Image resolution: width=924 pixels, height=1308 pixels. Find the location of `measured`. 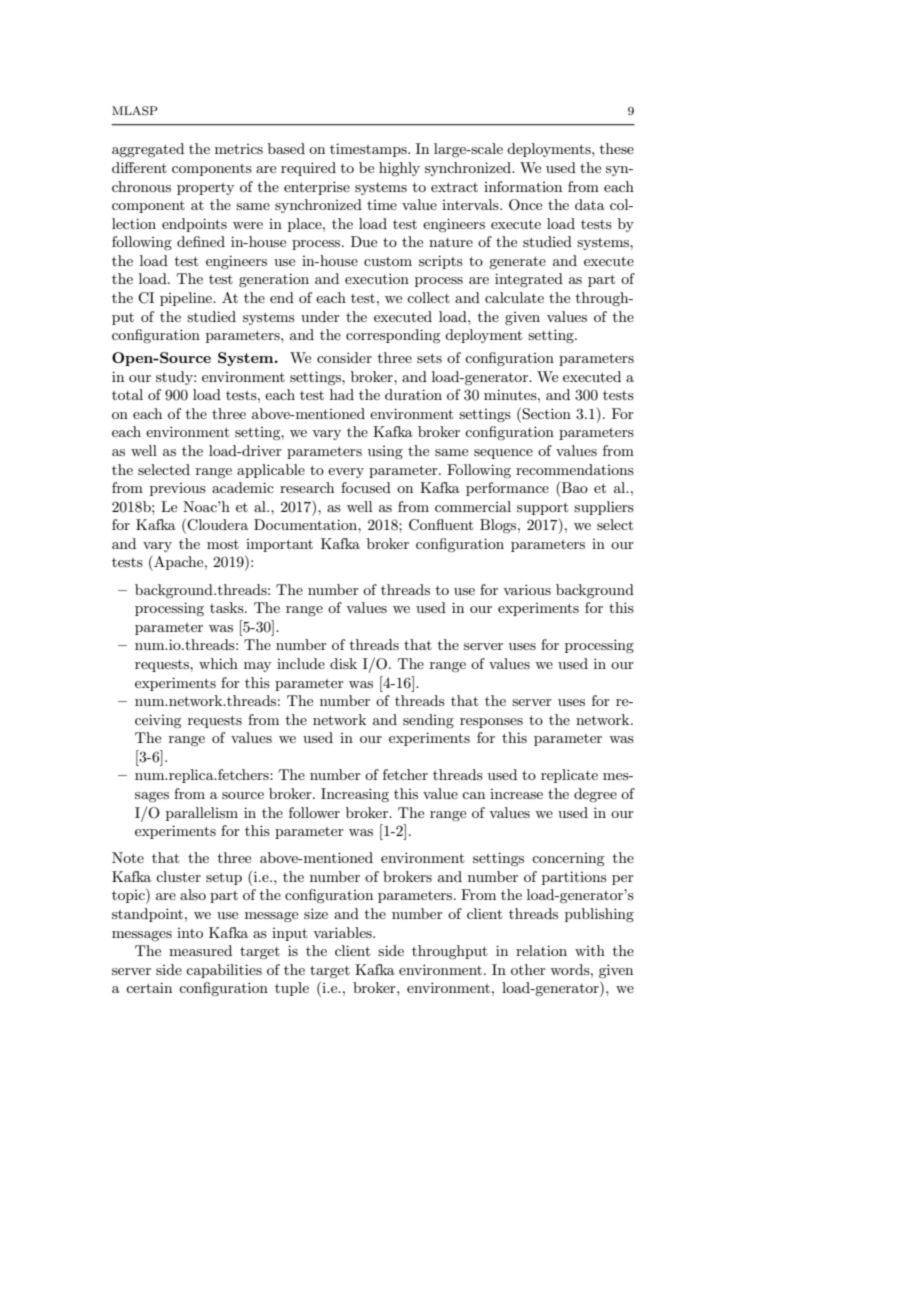

measured is located at coordinates (200, 950).
